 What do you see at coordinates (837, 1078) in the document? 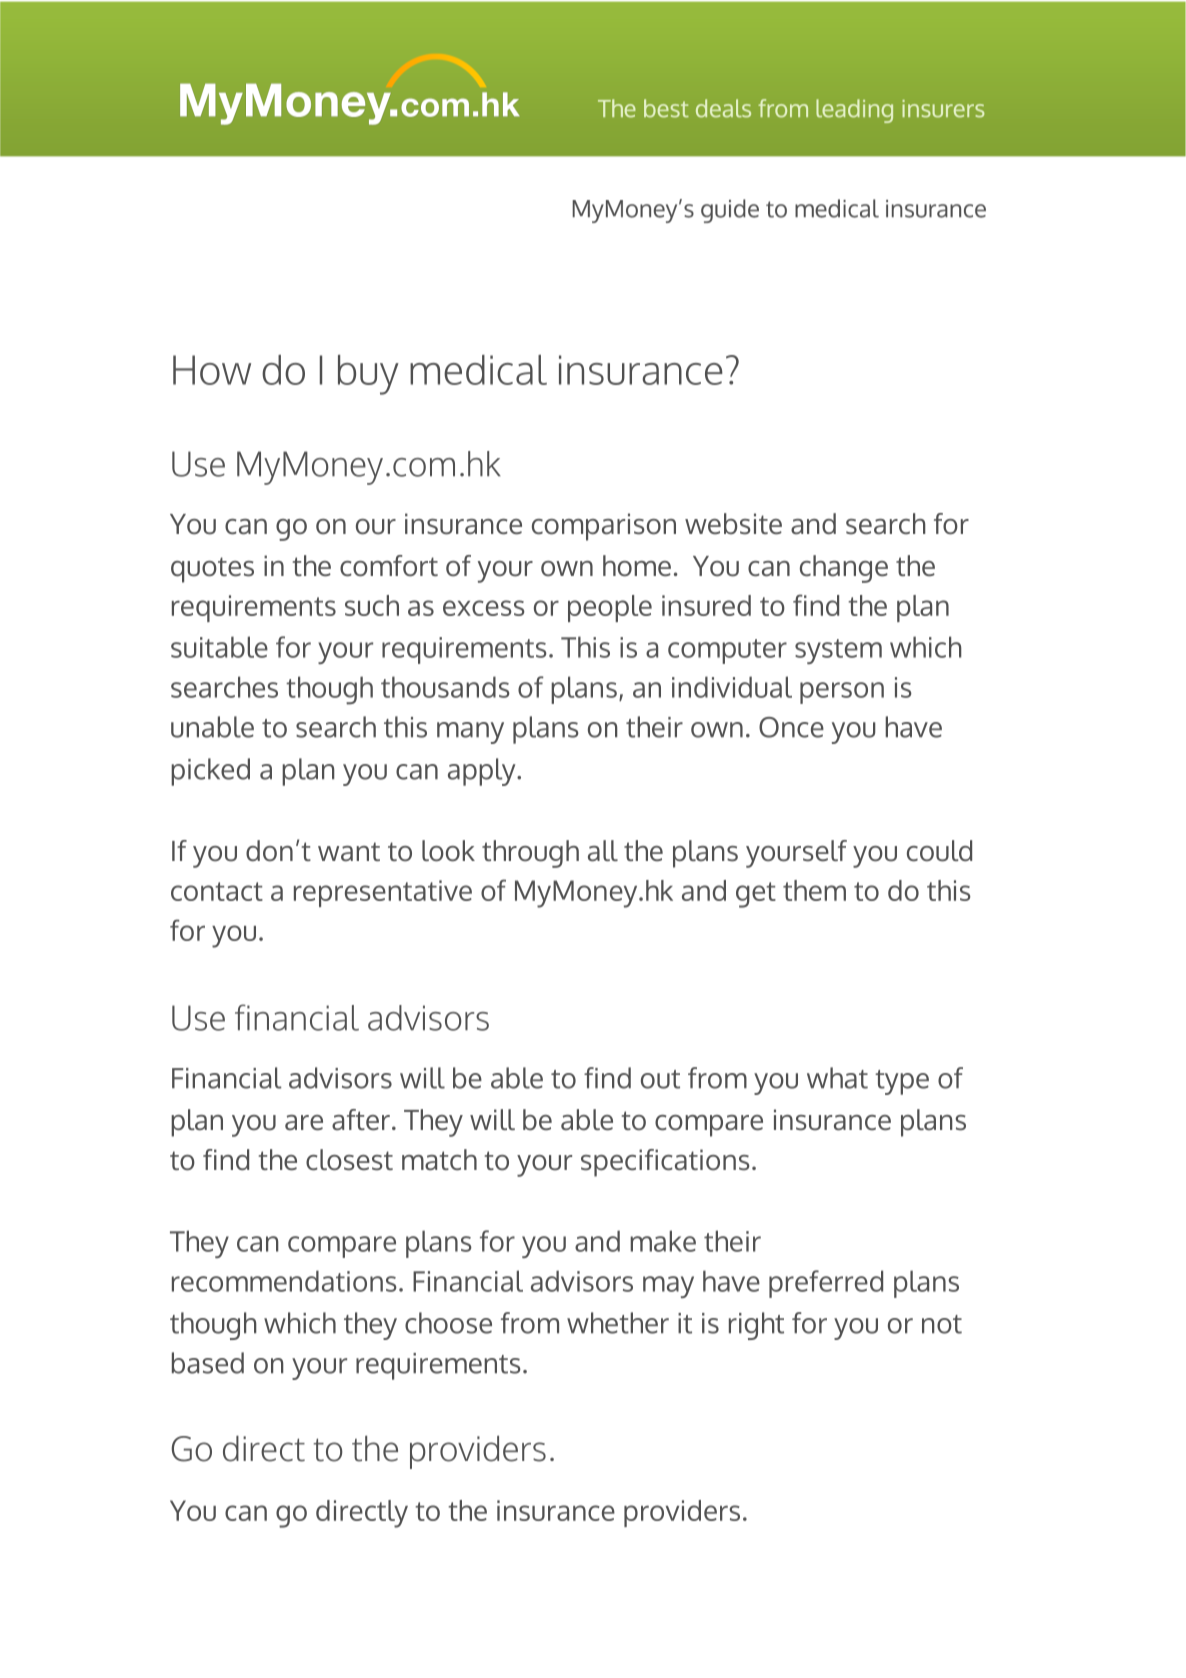
I see `what` at bounding box center [837, 1078].
